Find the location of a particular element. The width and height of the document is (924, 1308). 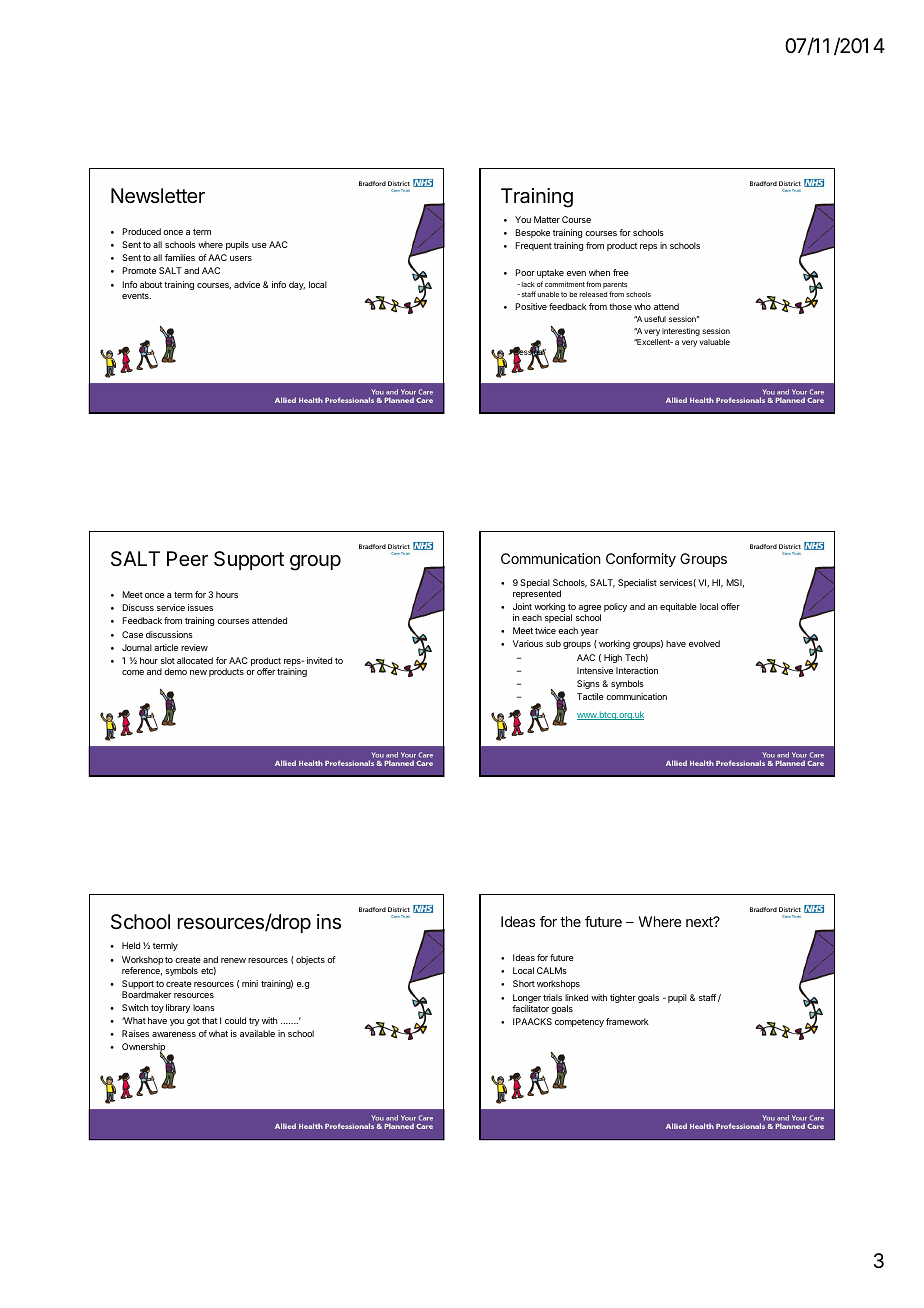

free is located at coordinates (621, 272).
